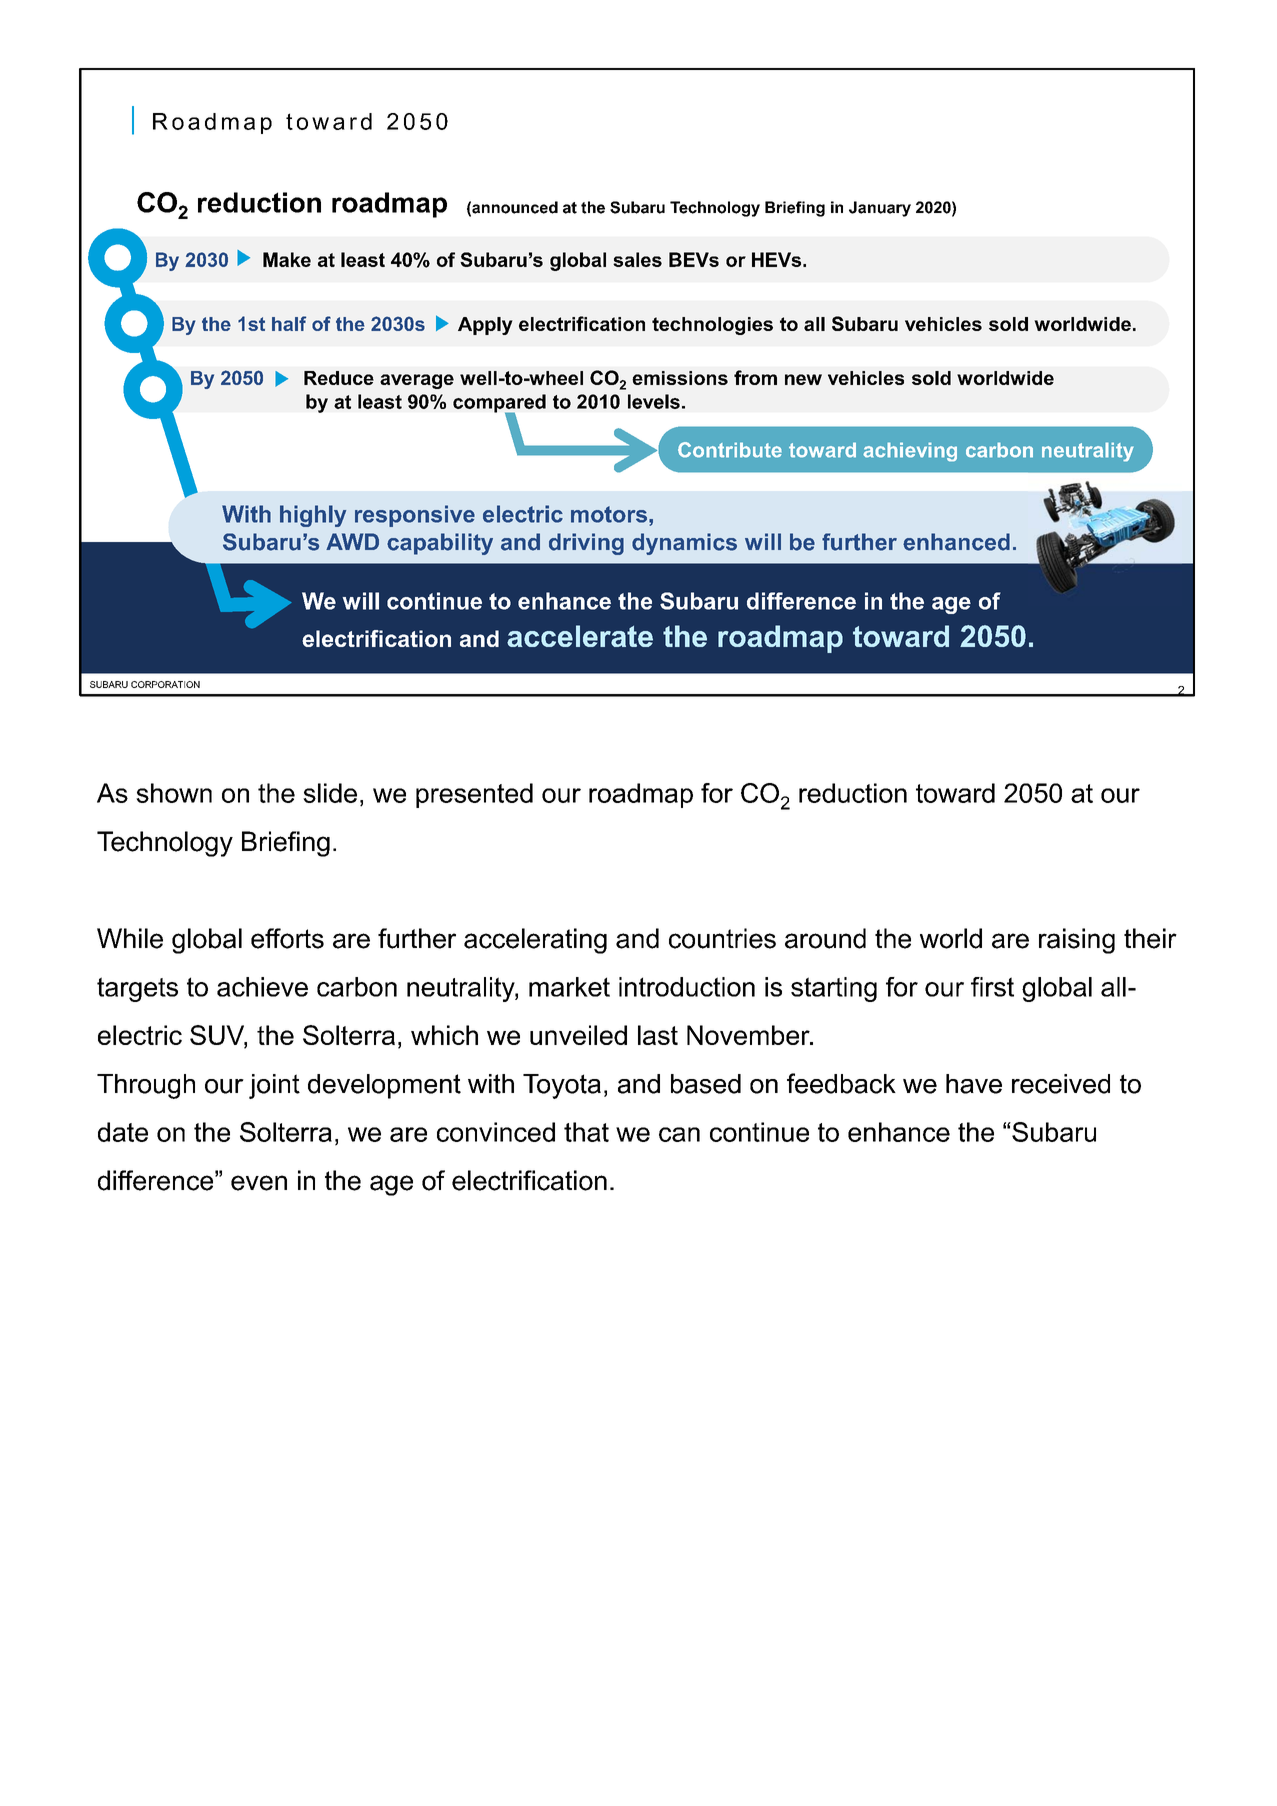  Describe the element at coordinates (1061, 1084) in the image. I see `received` at that location.
